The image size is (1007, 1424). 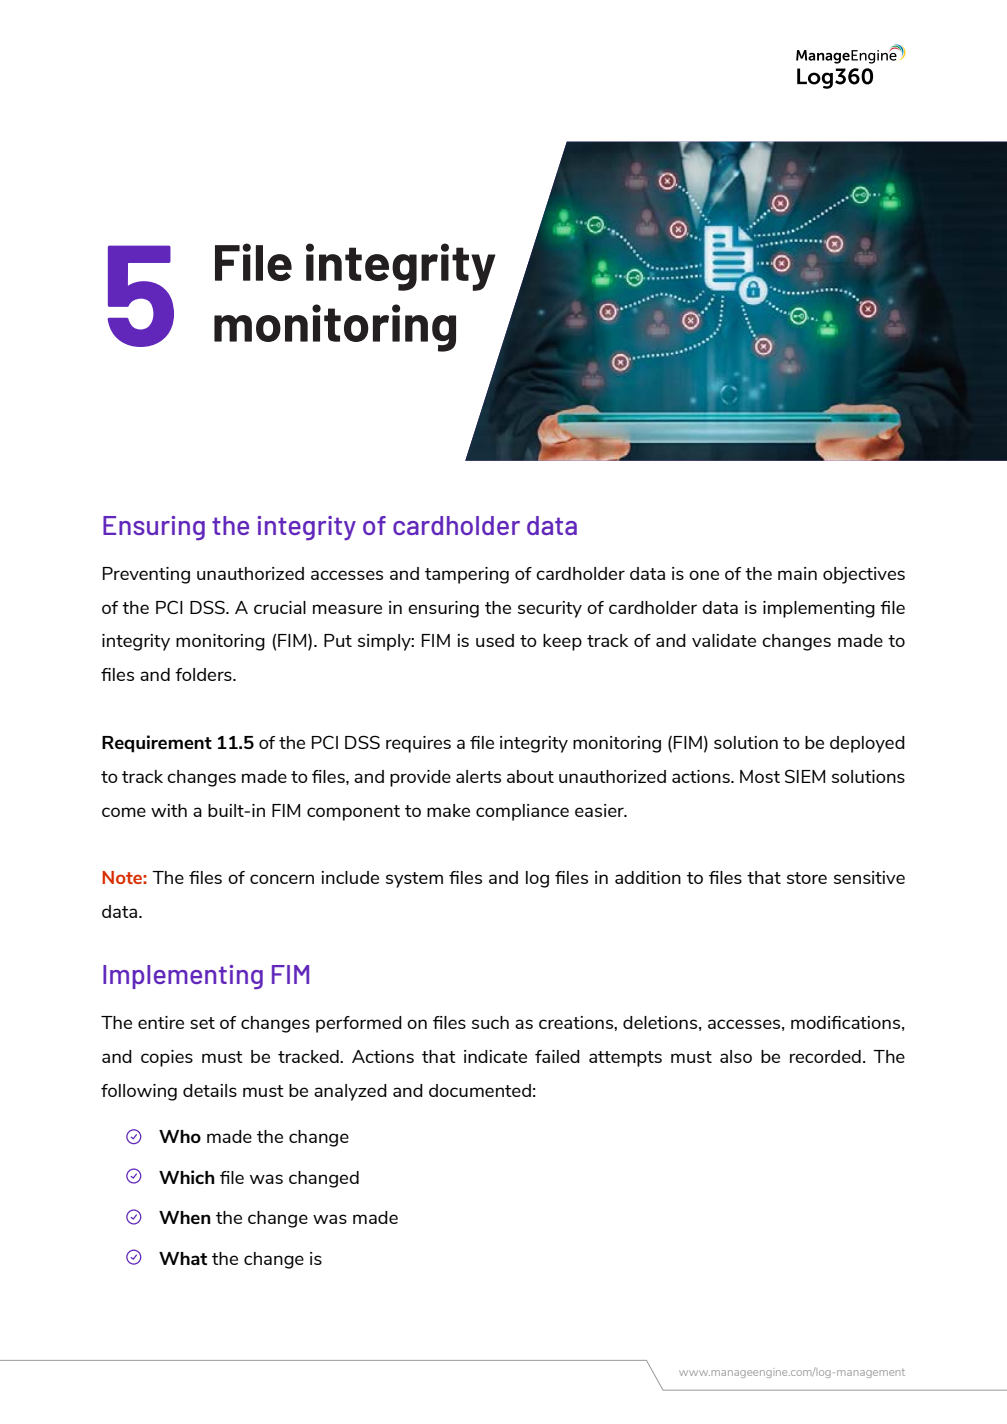 What do you see at coordinates (797, 573) in the screenshot?
I see `main` at bounding box center [797, 573].
